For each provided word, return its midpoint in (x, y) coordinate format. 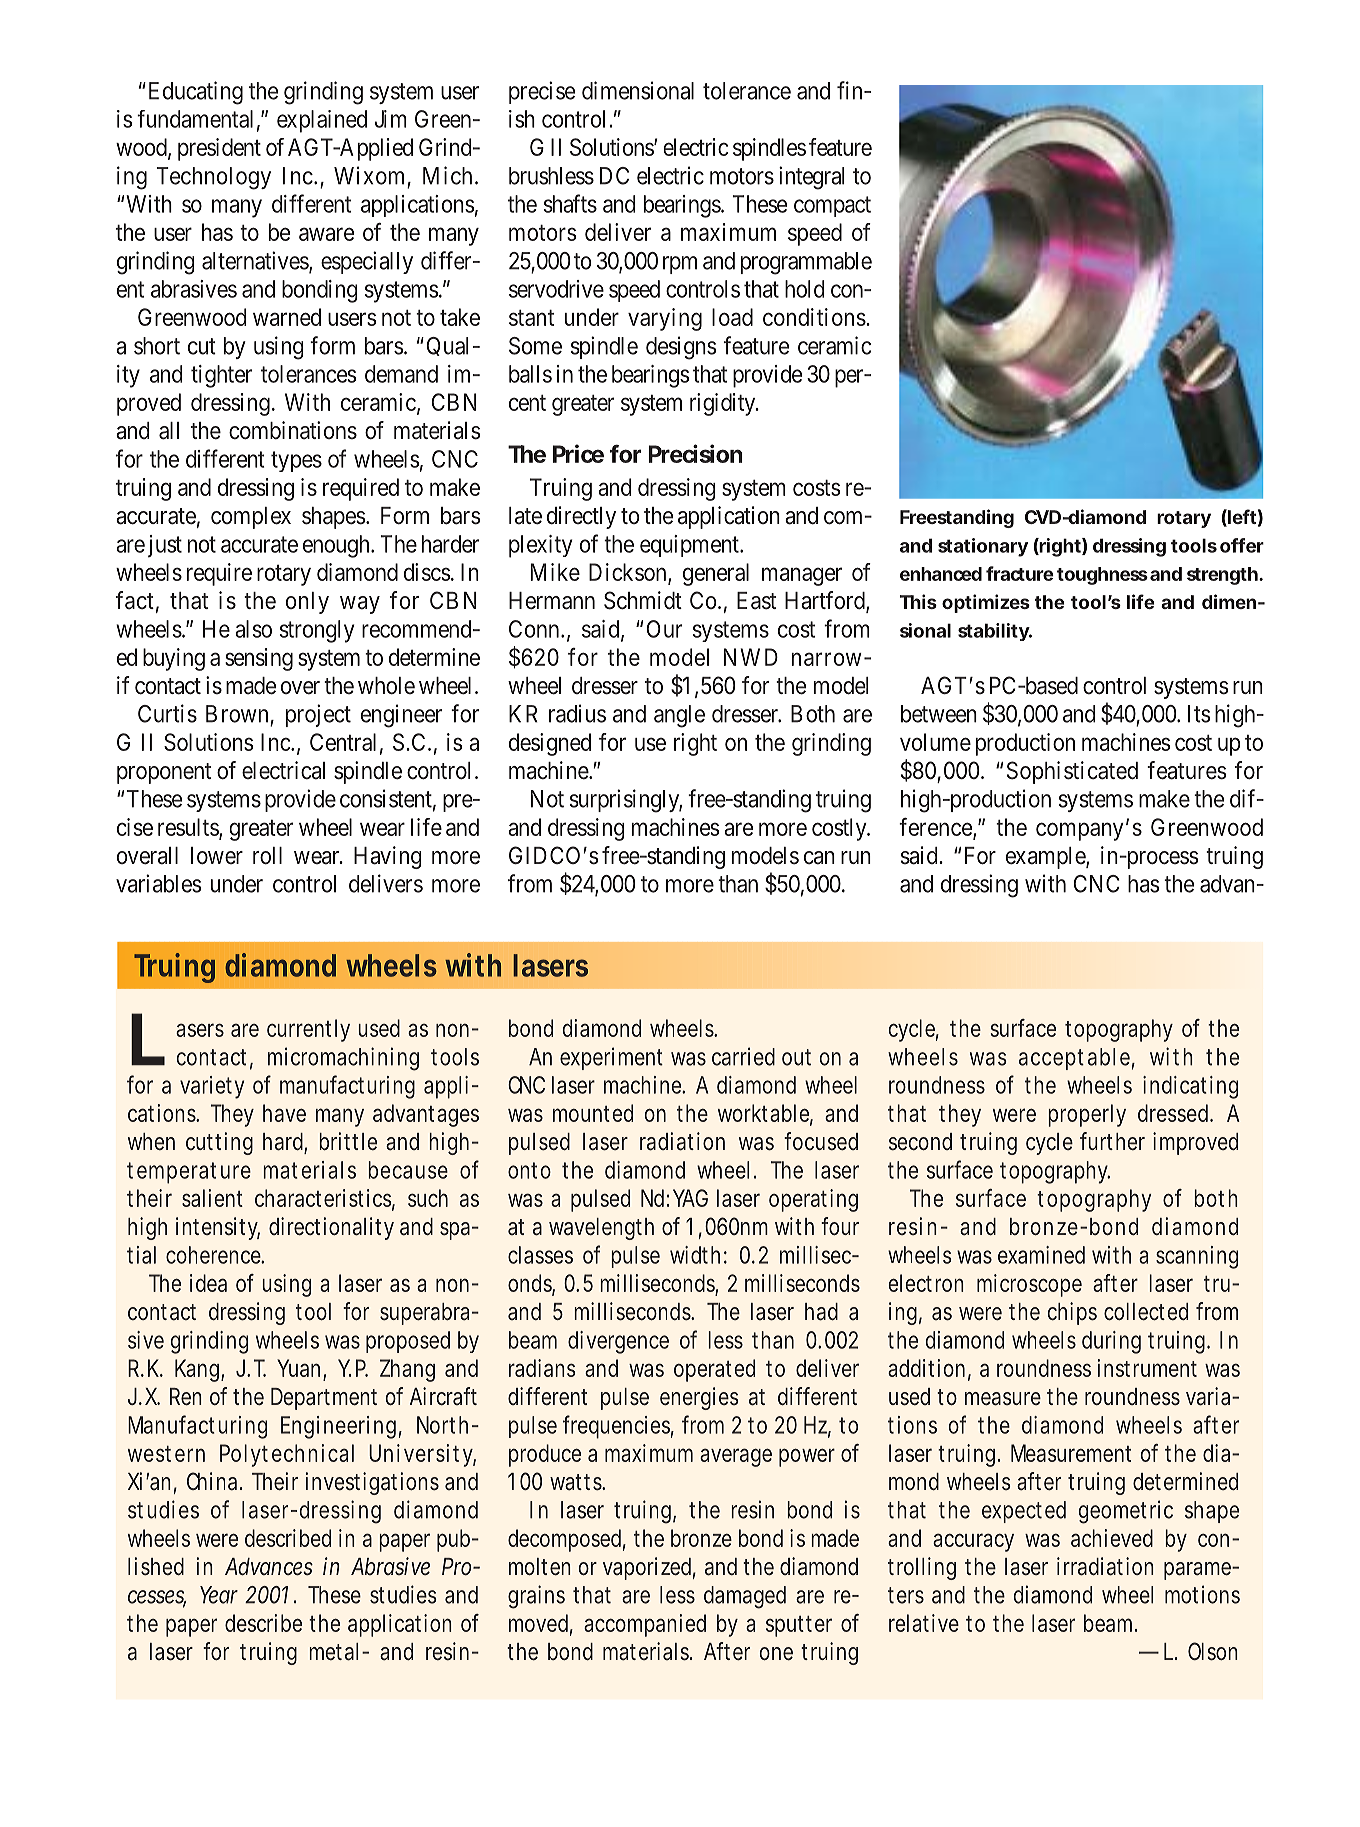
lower (217, 855)
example (1046, 858)
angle (679, 716)
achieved (1112, 1538)
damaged (745, 1597)
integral (811, 178)
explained (322, 121)
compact (832, 206)
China (214, 1481)
